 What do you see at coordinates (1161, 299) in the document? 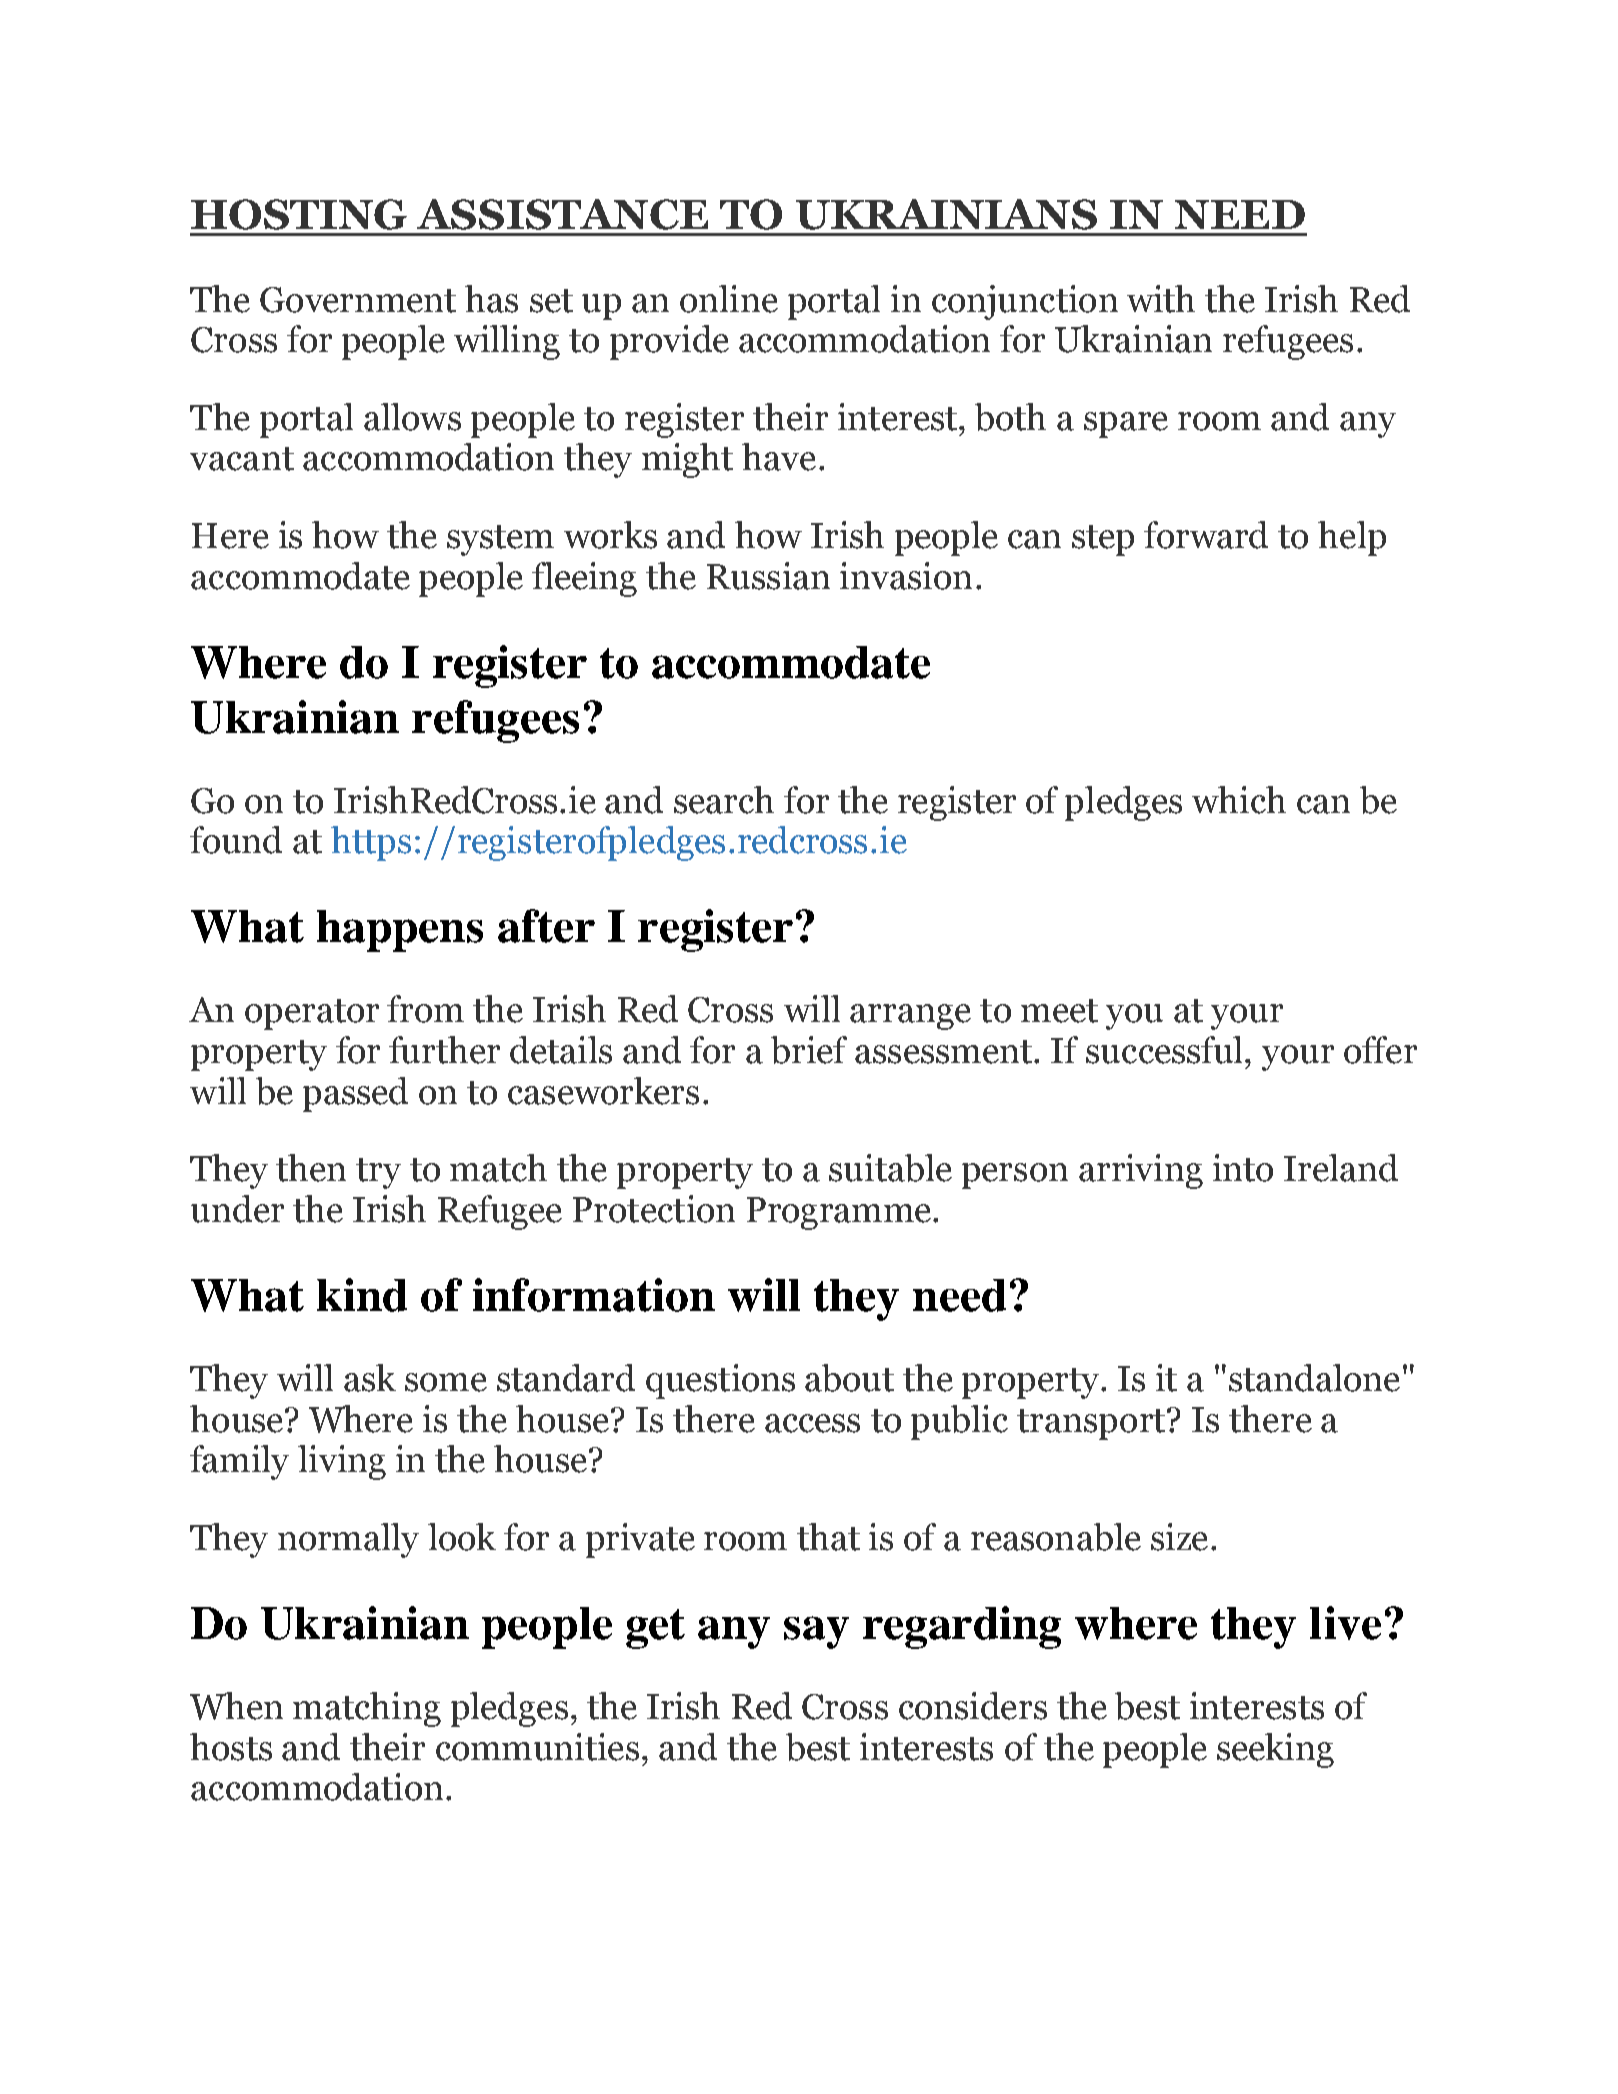
I see `with` at bounding box center [1161, 299].
